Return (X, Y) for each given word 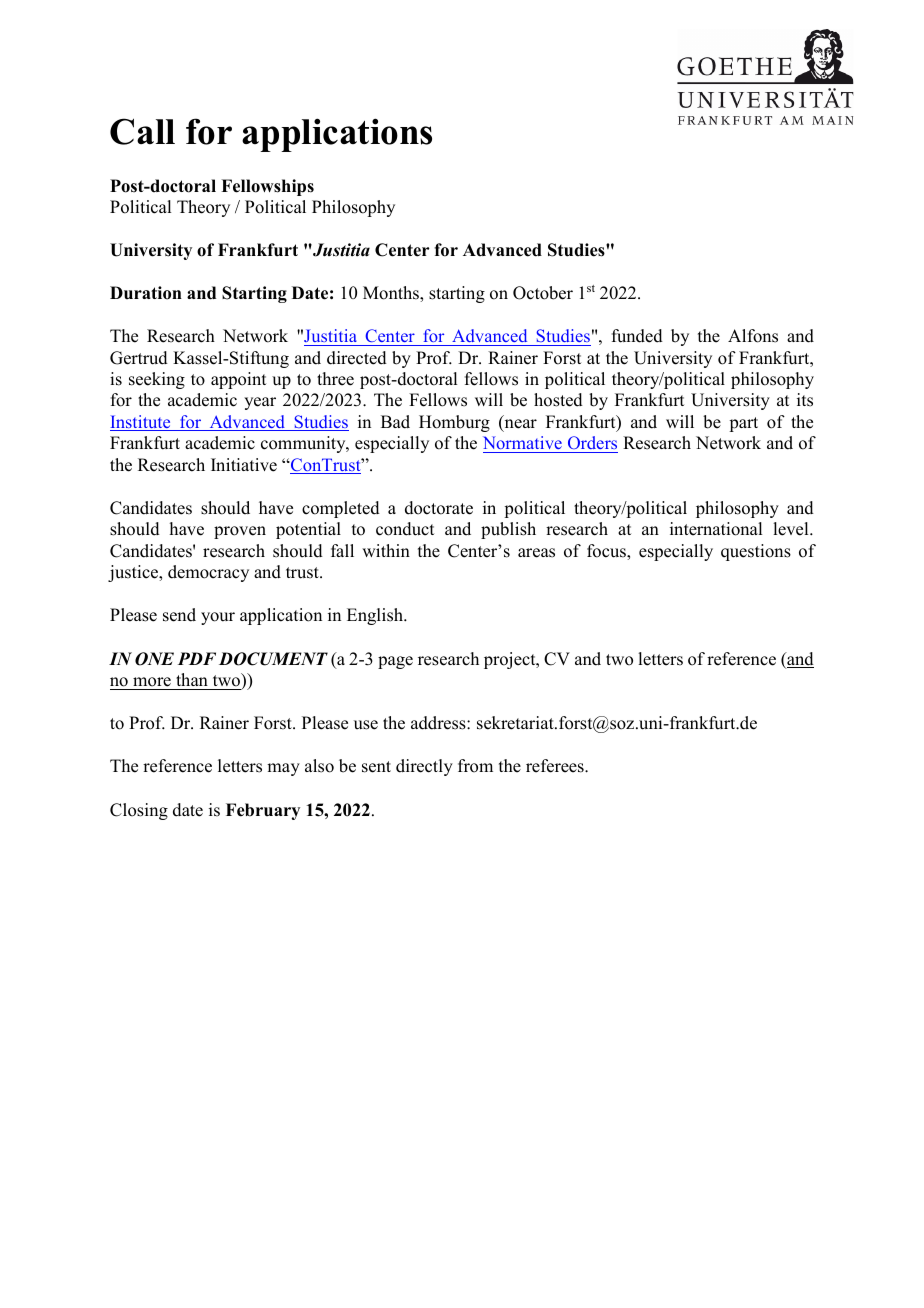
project (511, 660)
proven (240, 532)
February (263, 811)
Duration (146, 293)
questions (756, 552)
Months (392, 293)
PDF (197, 658)
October (543, 293)
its (805, 400)
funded (637, 336)
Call (142, 131)
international (716, 529)
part (743, 424)
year (260, 403)
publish (508, 530)
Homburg (454, 423)
